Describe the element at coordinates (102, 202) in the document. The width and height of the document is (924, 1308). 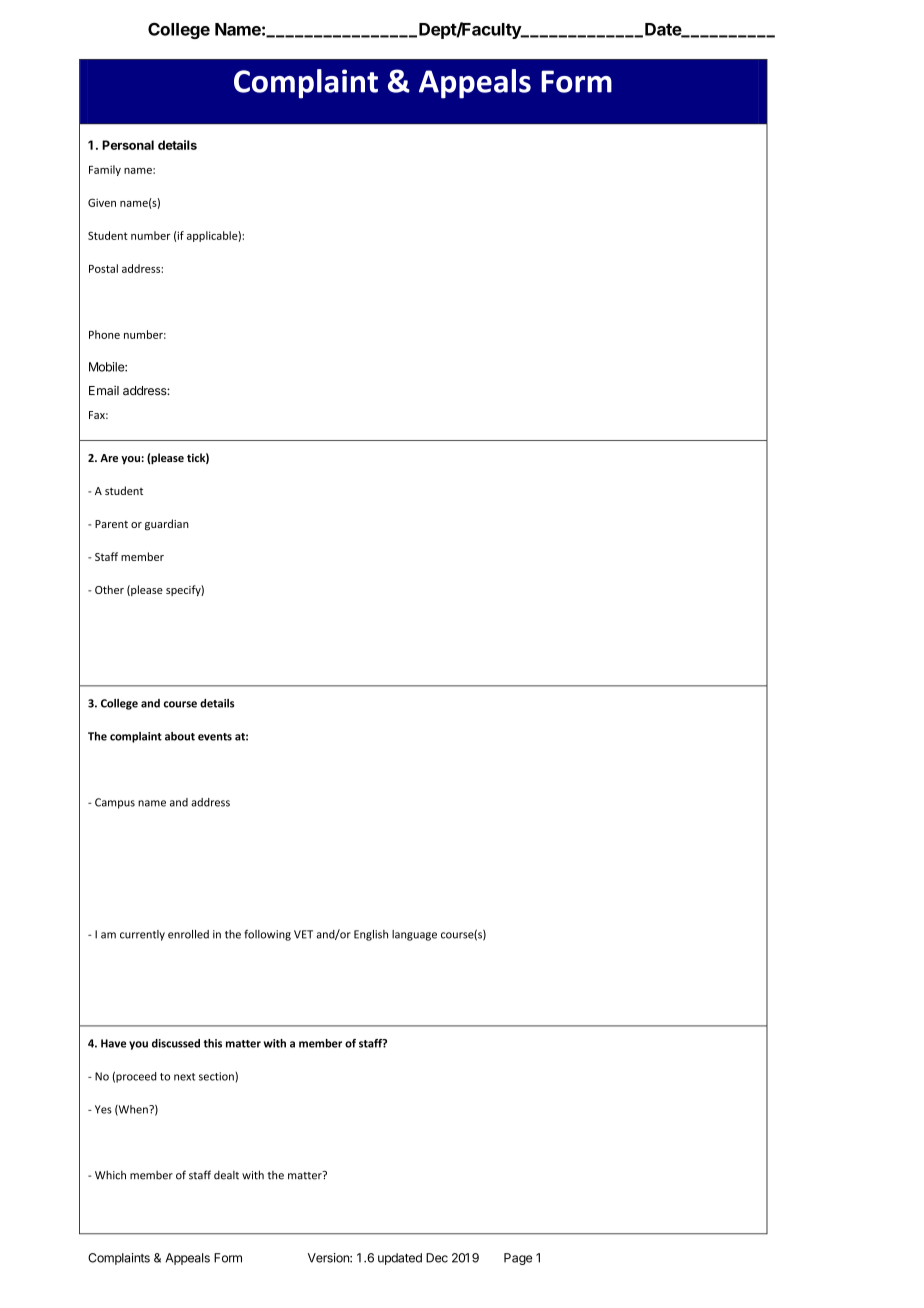
I see `Given` at that location.
